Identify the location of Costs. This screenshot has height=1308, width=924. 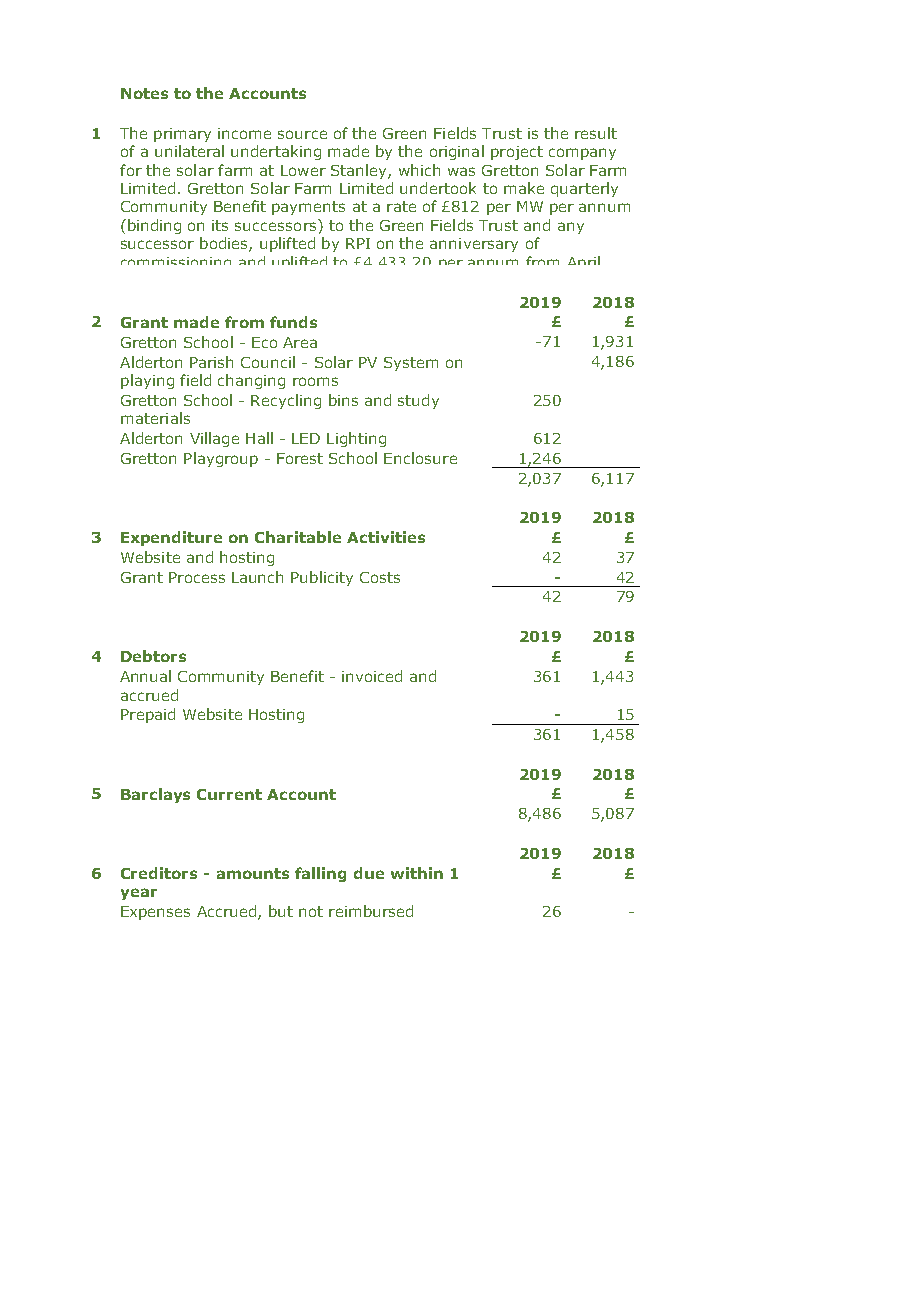
(380, 577).
